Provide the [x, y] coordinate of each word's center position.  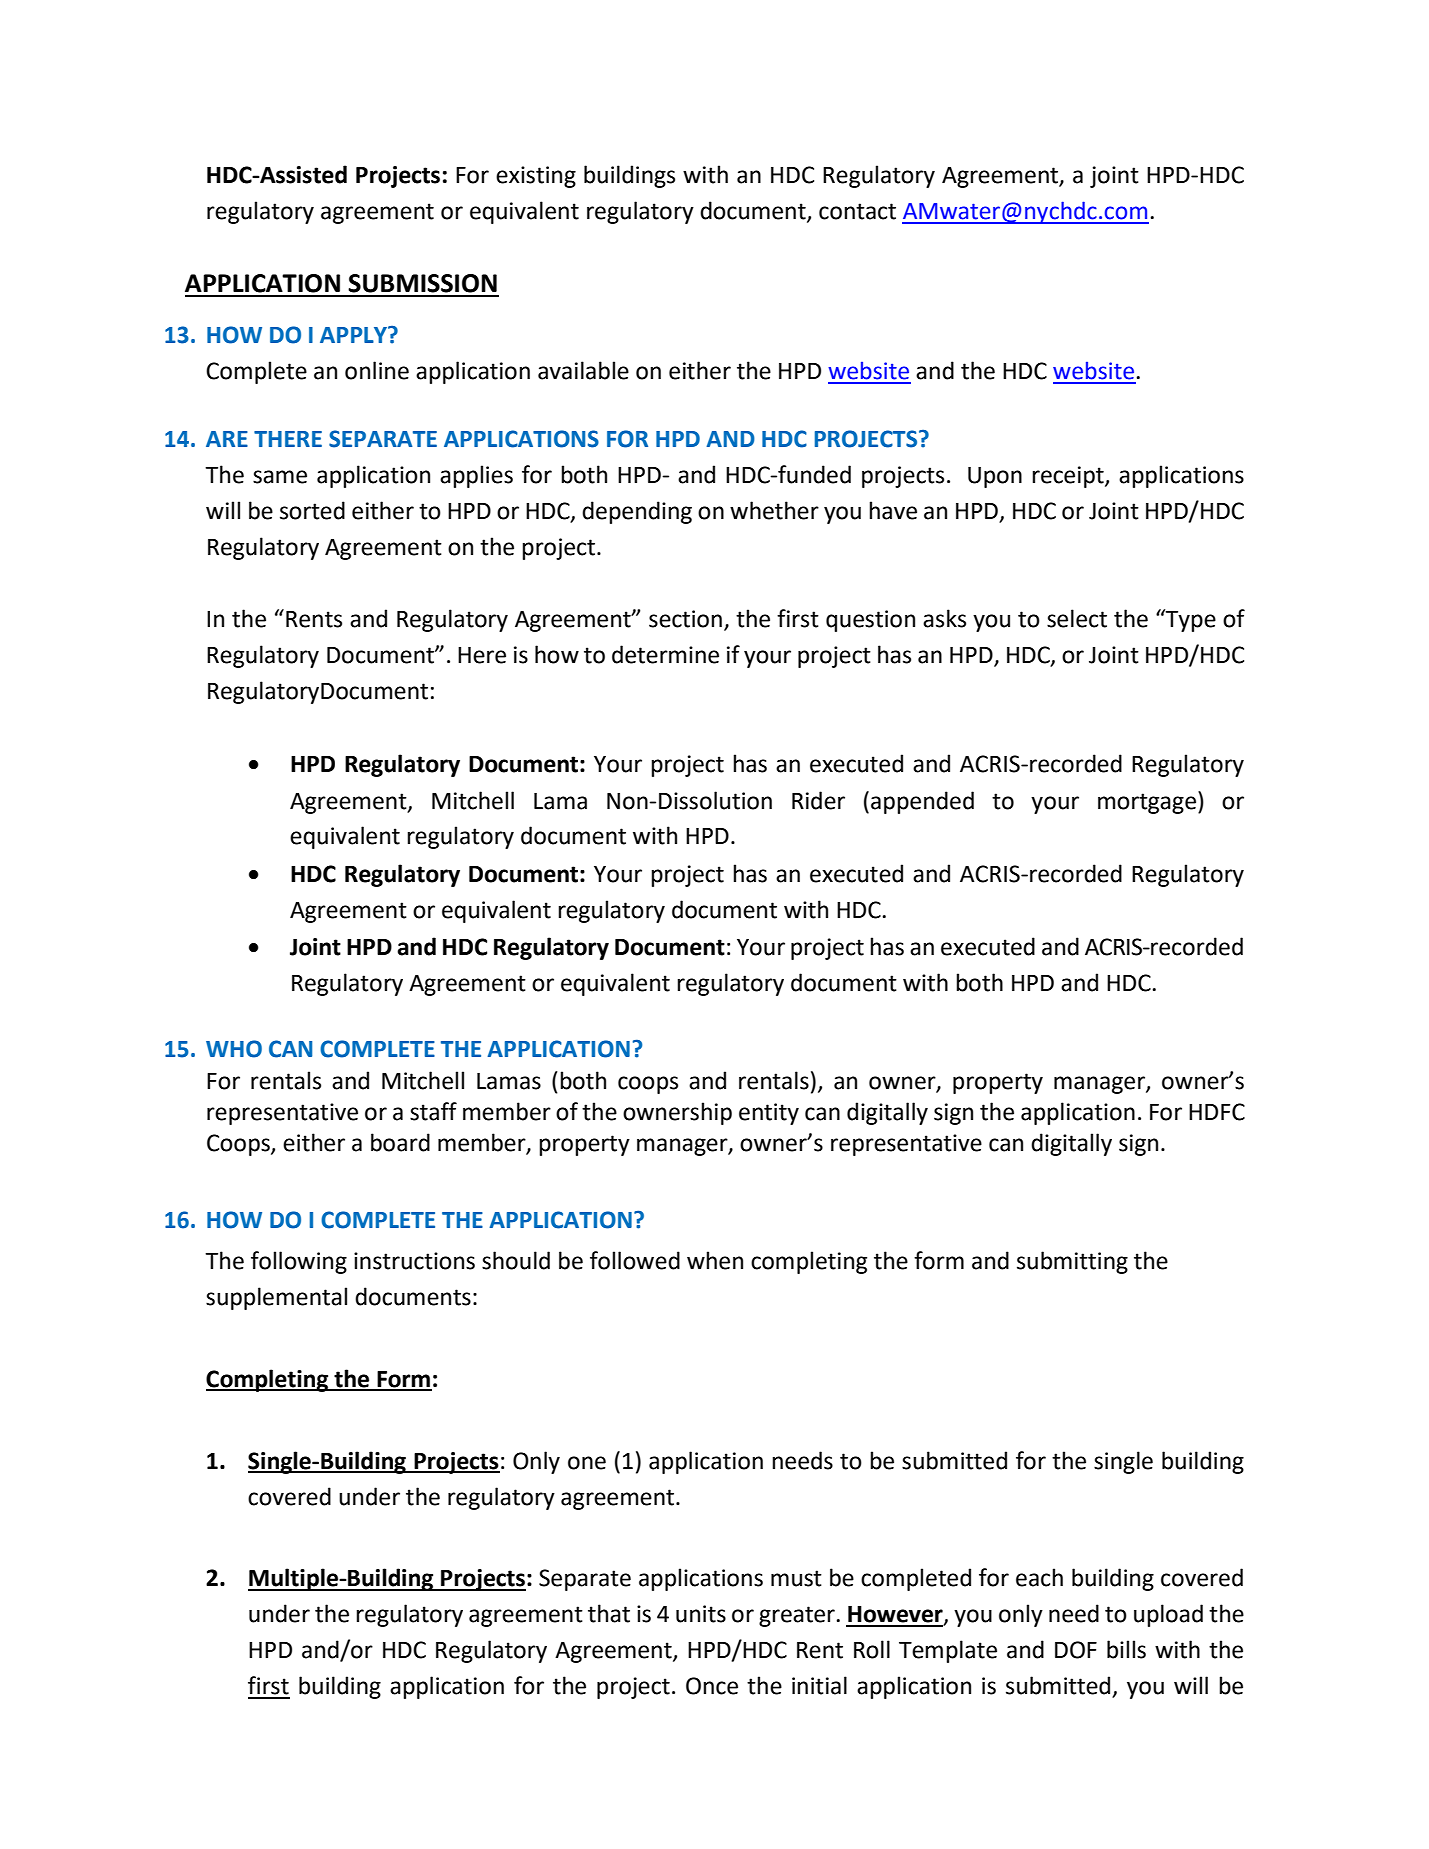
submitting [1072, 1262]
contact [857, 211]
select [1077, 618]
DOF [1076, 1650]
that [609, 1613]
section [685, 619]
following [299, 1262]
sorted [312, 510]
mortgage [1147, 803]
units [701, 1614]
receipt [1069, 477]
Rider [818, 800]
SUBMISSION [422, 283]
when [715, 1260]
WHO [234, 1049]
